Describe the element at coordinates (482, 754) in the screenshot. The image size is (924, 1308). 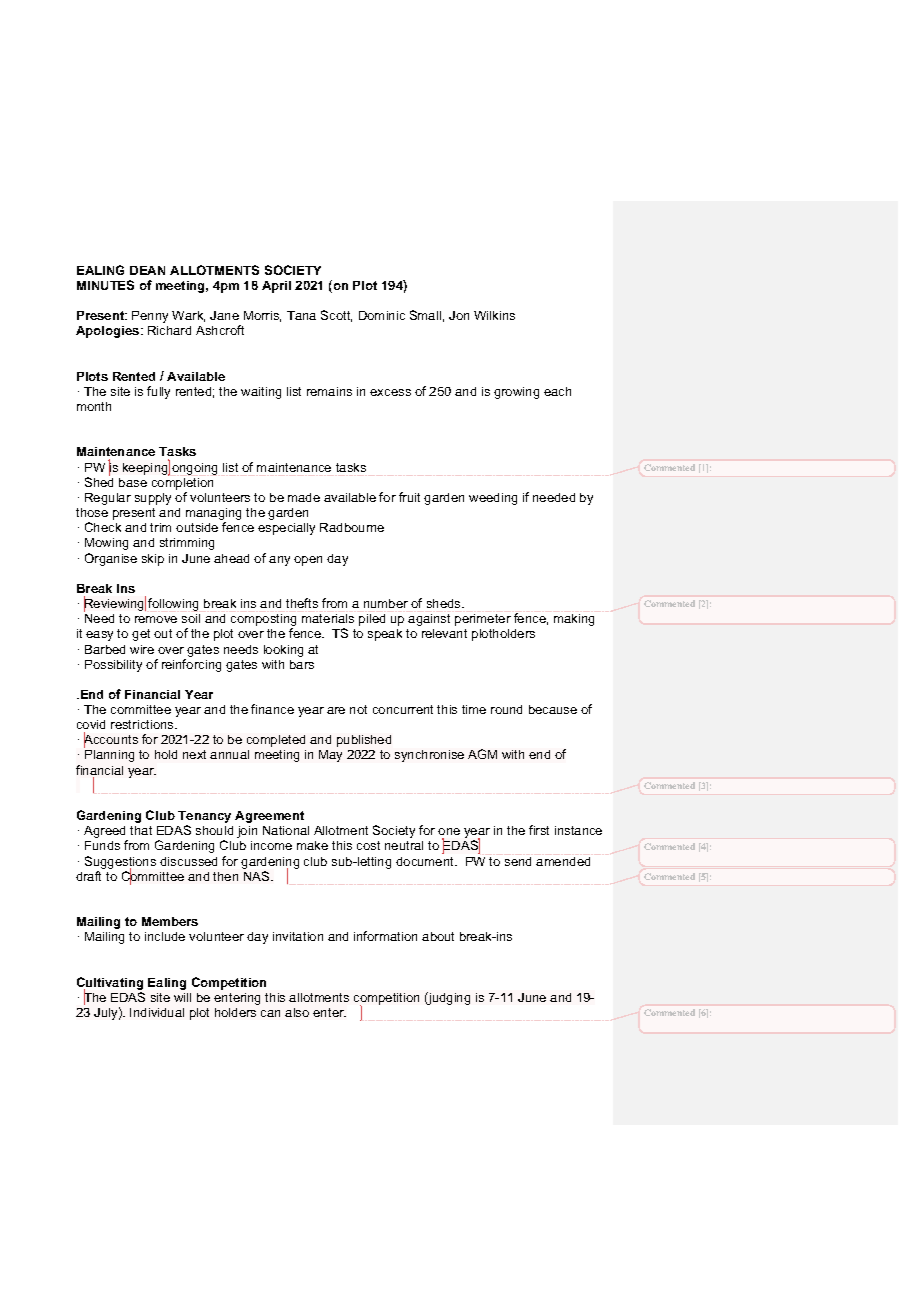
I see `AGM` at that location.
